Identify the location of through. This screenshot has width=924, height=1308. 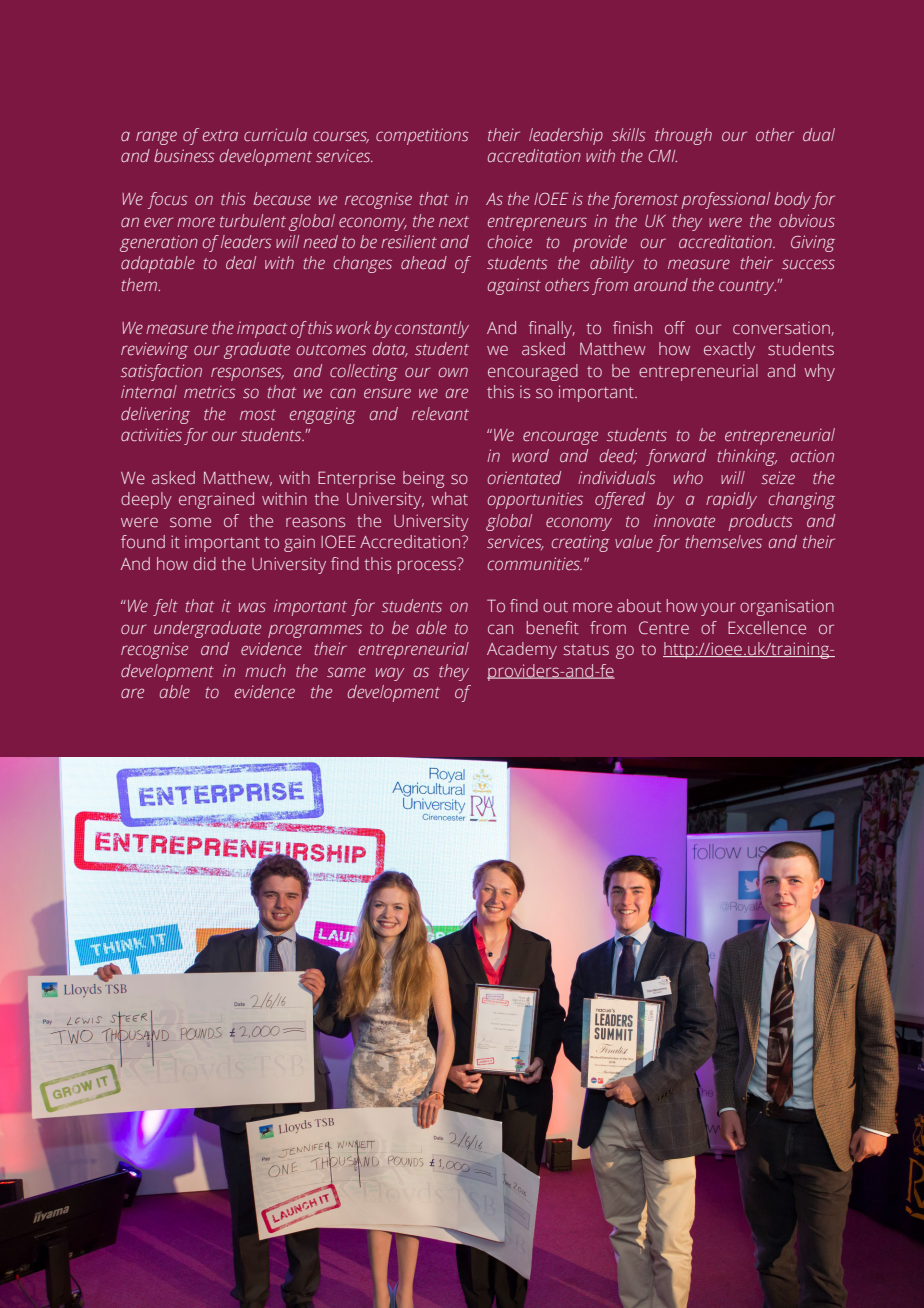
(683, 136).
